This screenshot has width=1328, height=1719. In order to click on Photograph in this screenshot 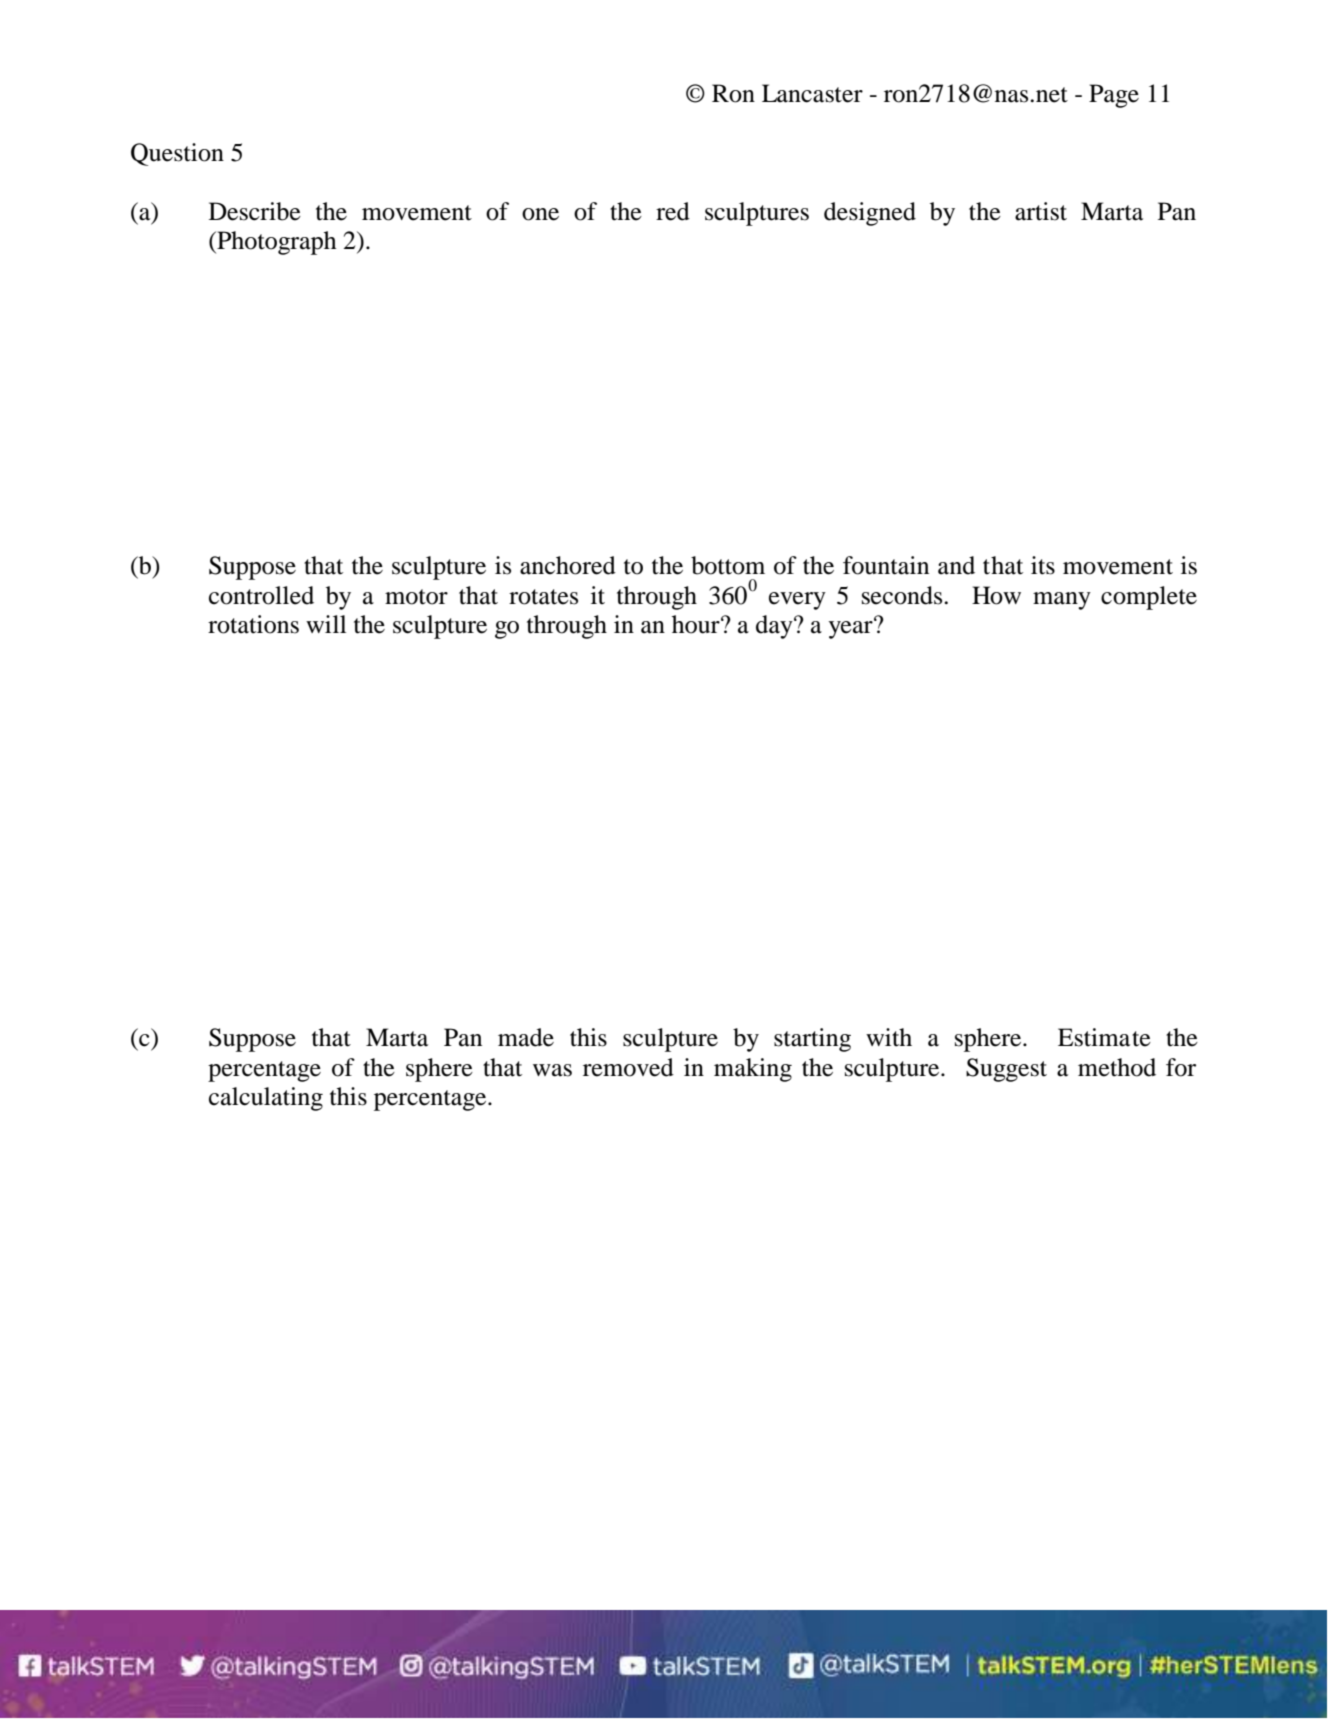, I will do `click(276, 243)`.
